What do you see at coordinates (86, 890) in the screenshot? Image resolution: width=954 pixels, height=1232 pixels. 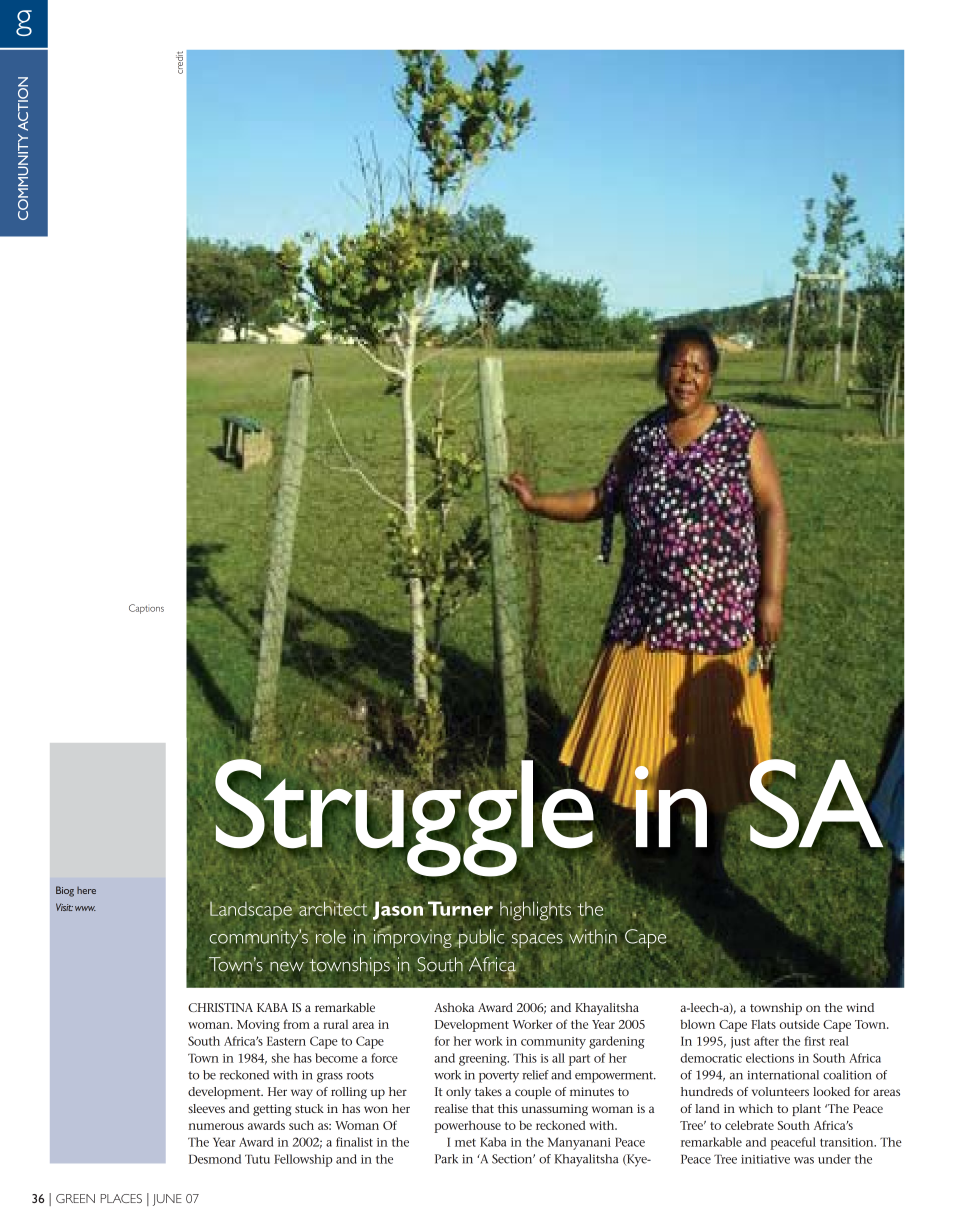 I see `here` at bounding box center [86, 890].
